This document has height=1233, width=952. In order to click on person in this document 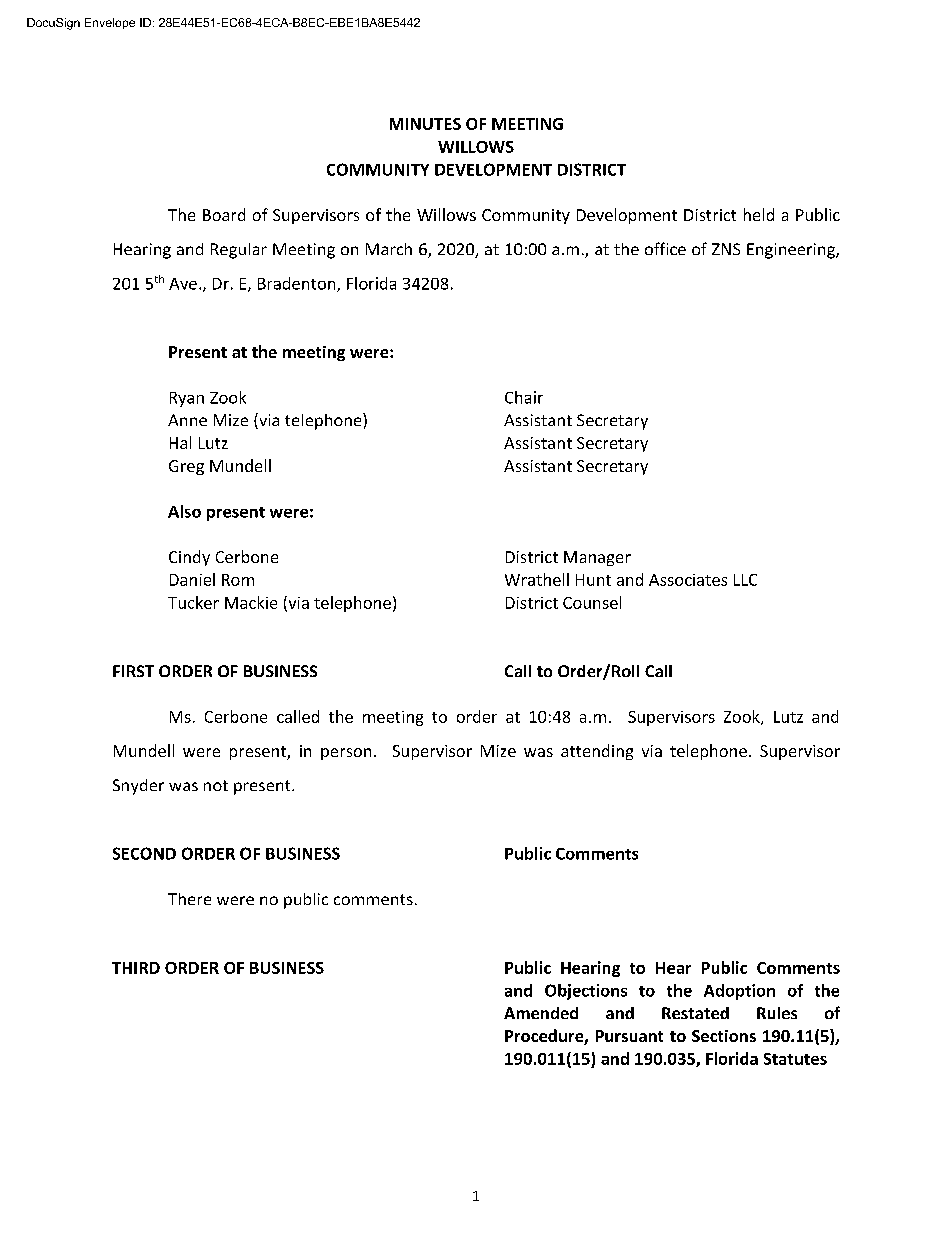, I will do `click(346, 754)`.
